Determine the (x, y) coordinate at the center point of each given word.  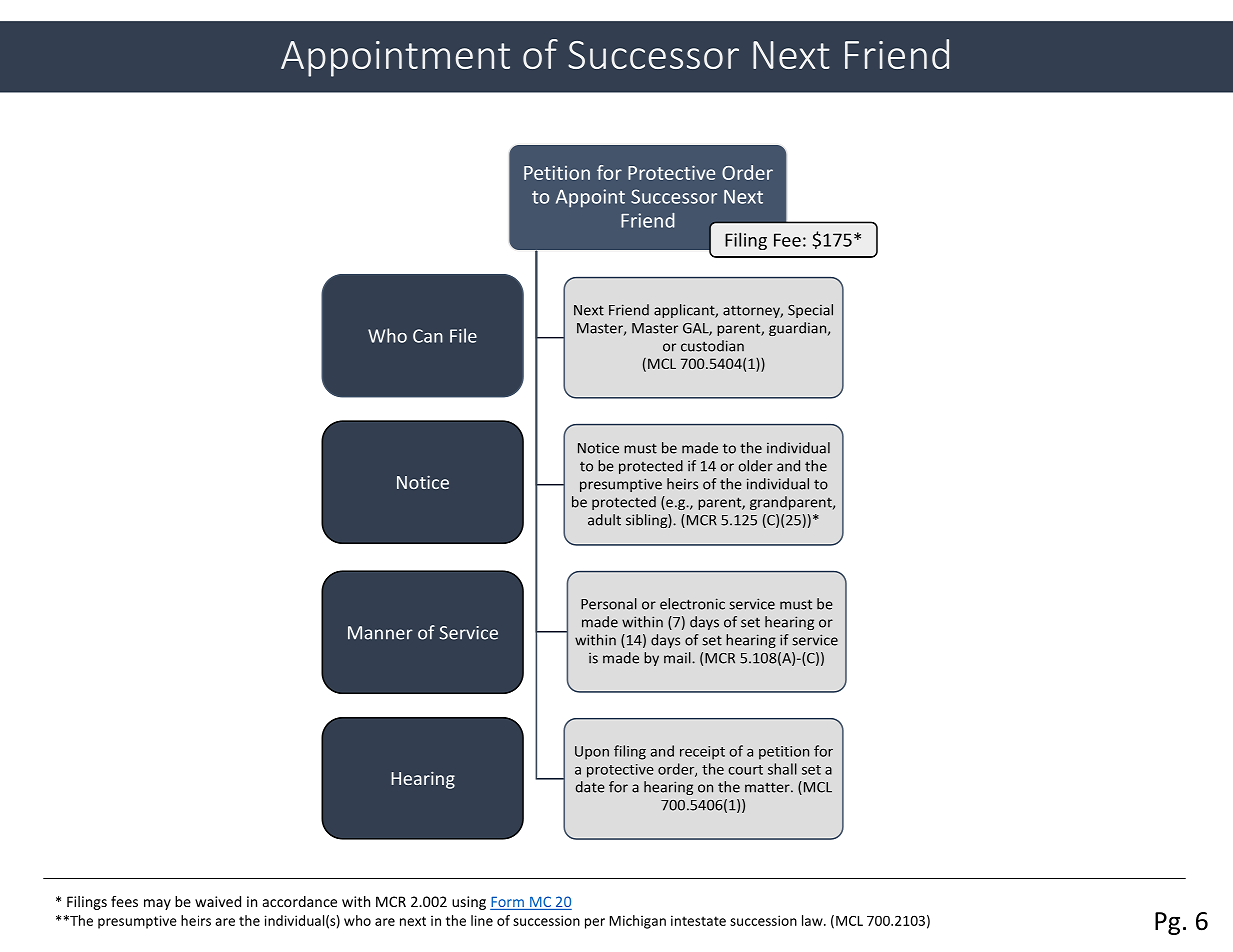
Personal (609, 604)
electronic (692, 604)
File (463, 335)
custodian (712, 346)
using (469, 903)
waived (218, 901)
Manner (380, 633)
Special (810, 311)
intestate (698, 920)
